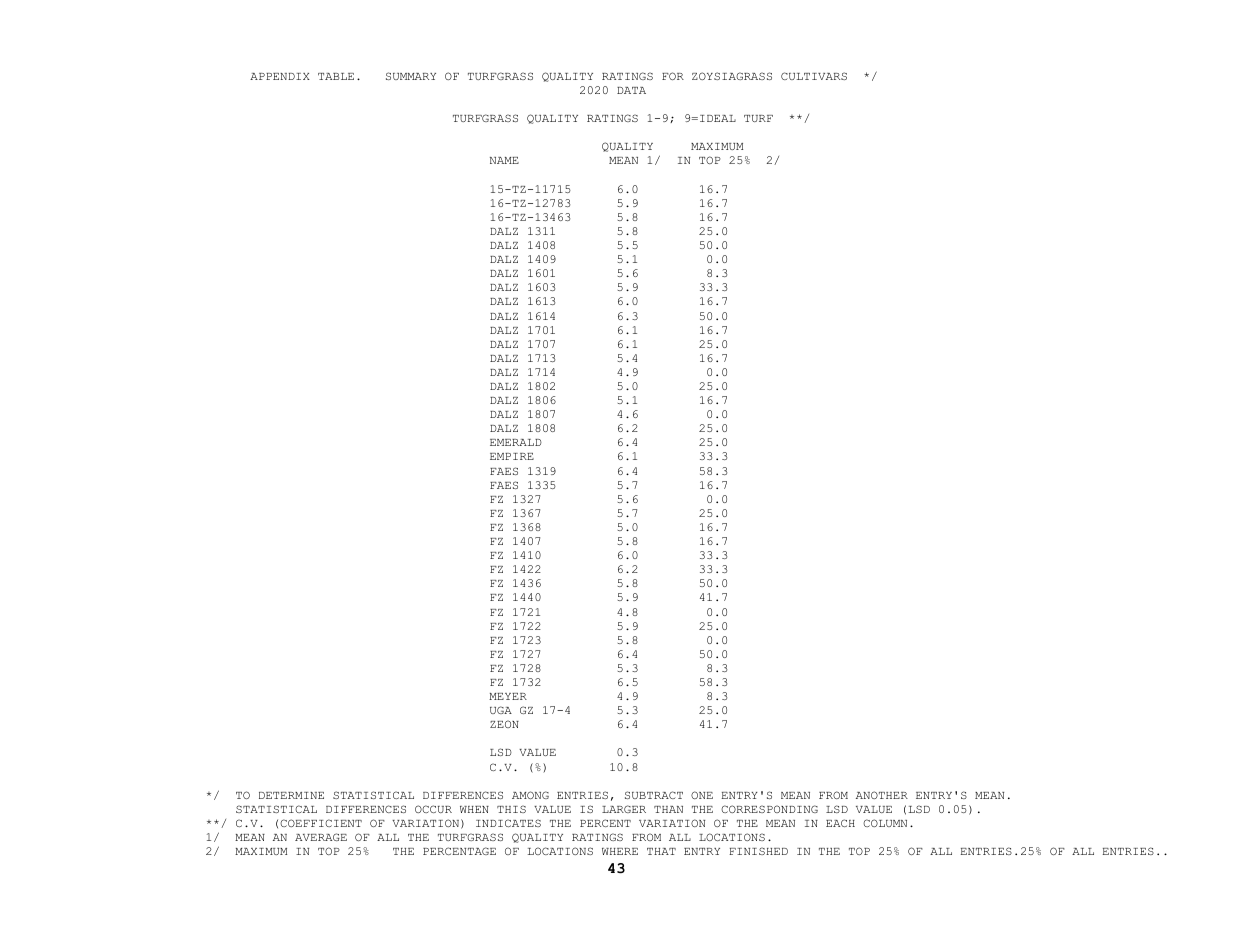  What do you see at coordinates (336, 76) in the page?
I see `TABLE` at bounding box center [336, 76].
